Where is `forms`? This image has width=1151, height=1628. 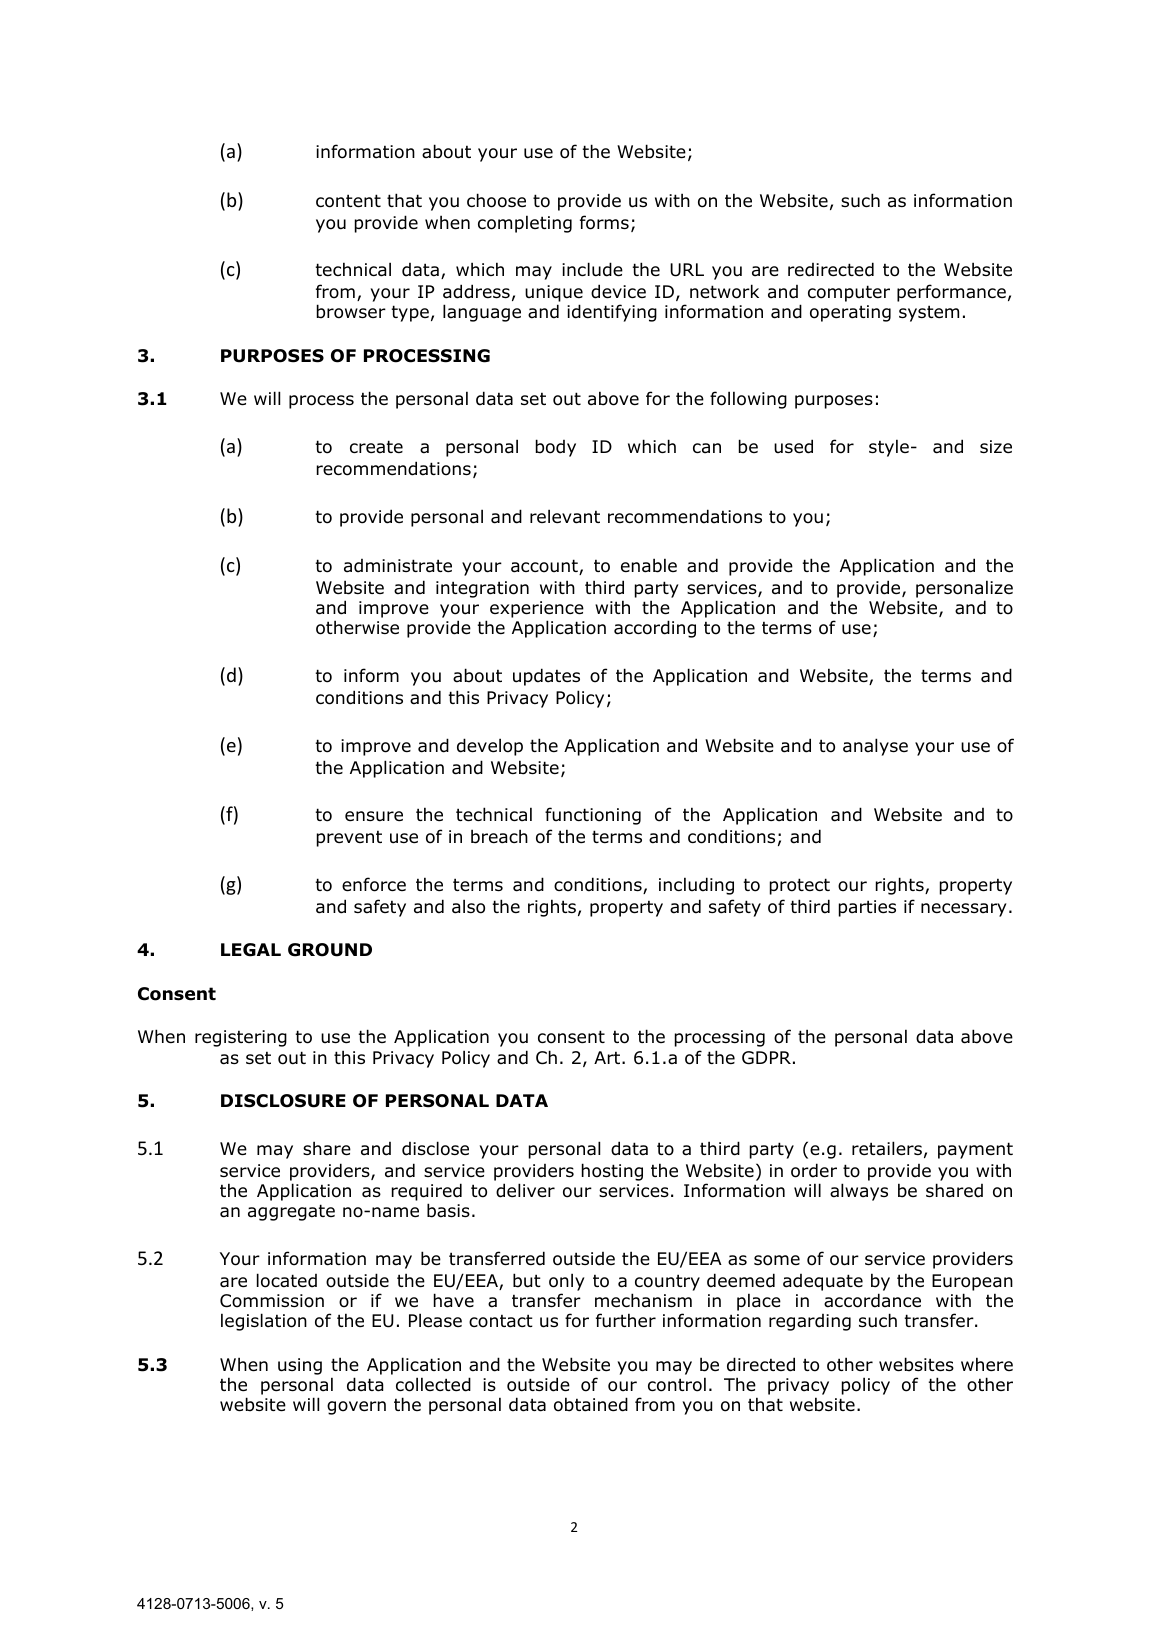
forms is located at coordinates (604, 222).
